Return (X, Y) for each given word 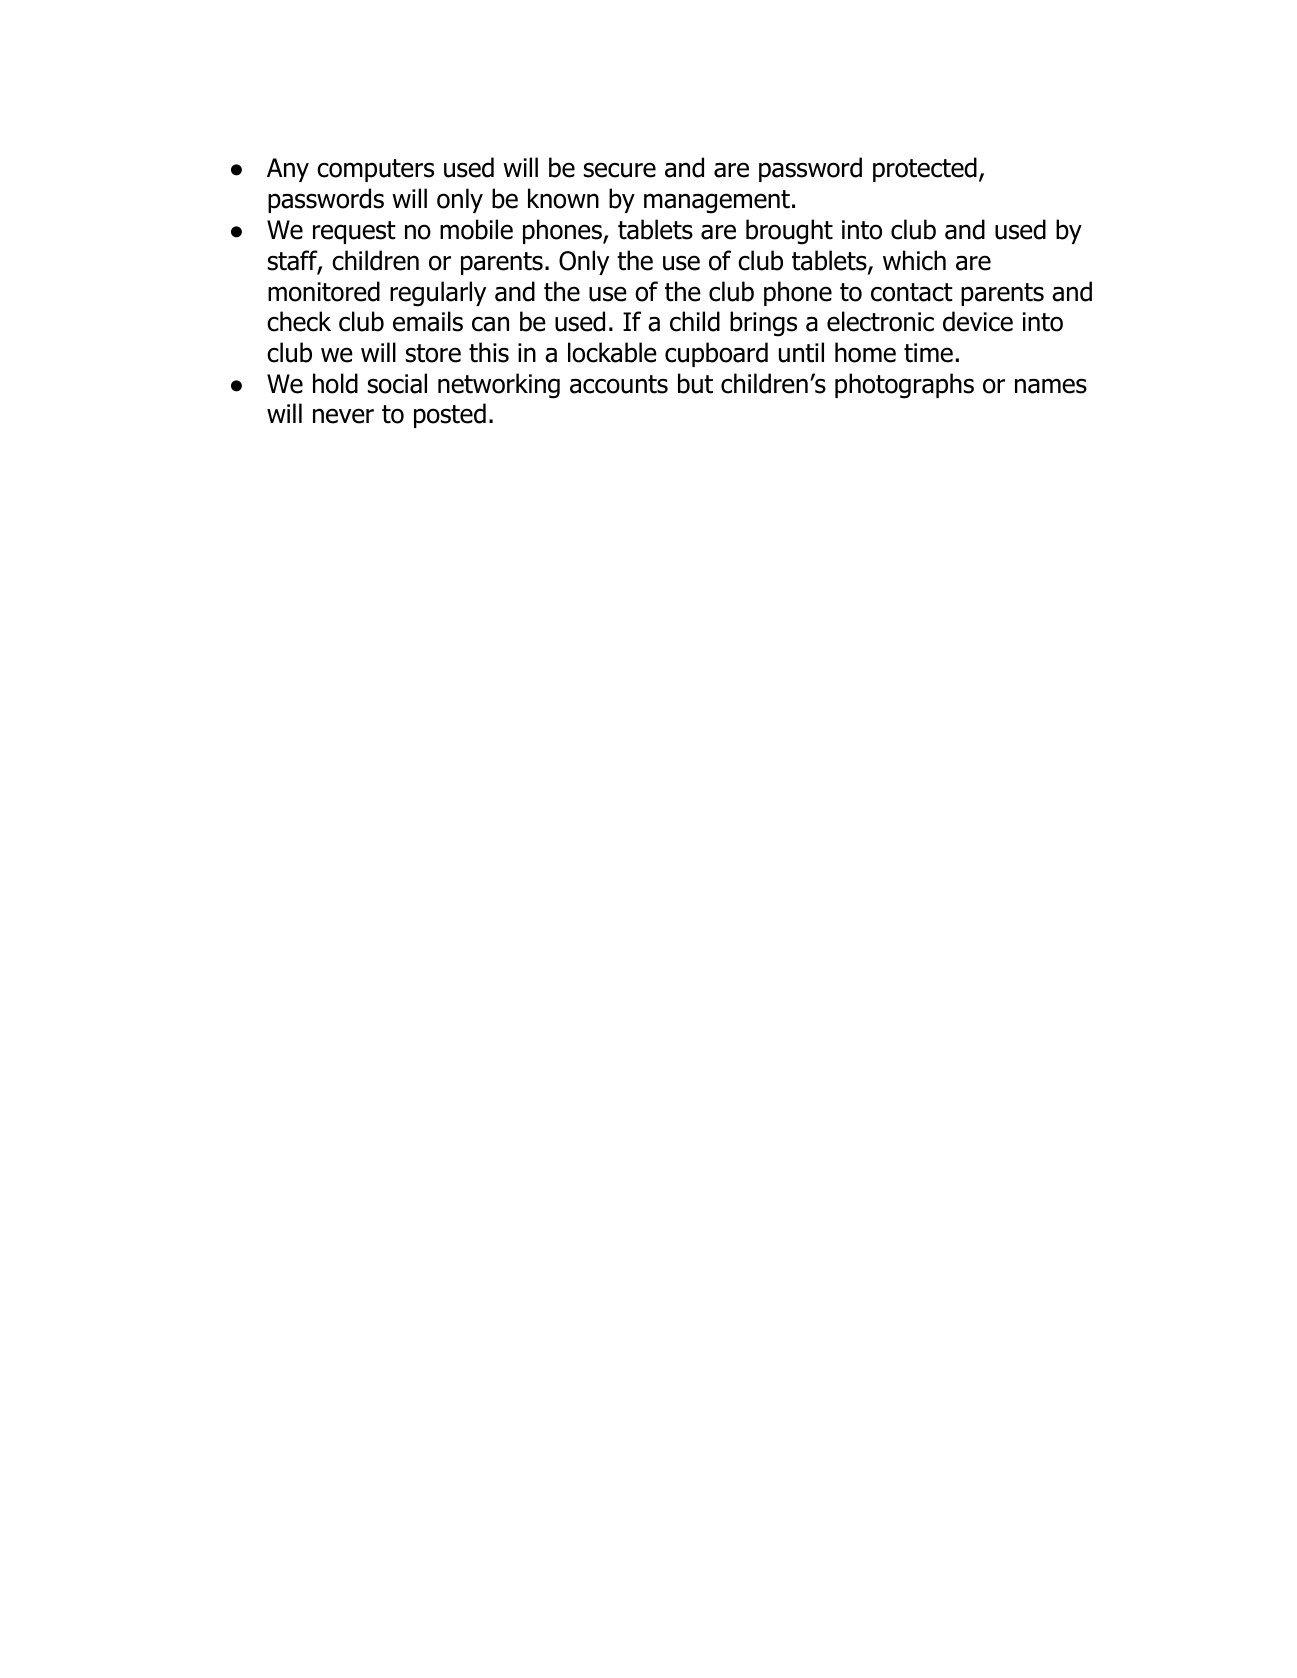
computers (375, 170)
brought (789, 232)
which (914, 260)
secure (620, 170)
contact (912, 292)
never (343, 416)
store (433, 353)
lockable (612, 352)
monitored (324, 291)
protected (925, 169)
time (928, 353)
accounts (619, 384)
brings (763, 324)
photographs (904, 386)
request (354, 232)
